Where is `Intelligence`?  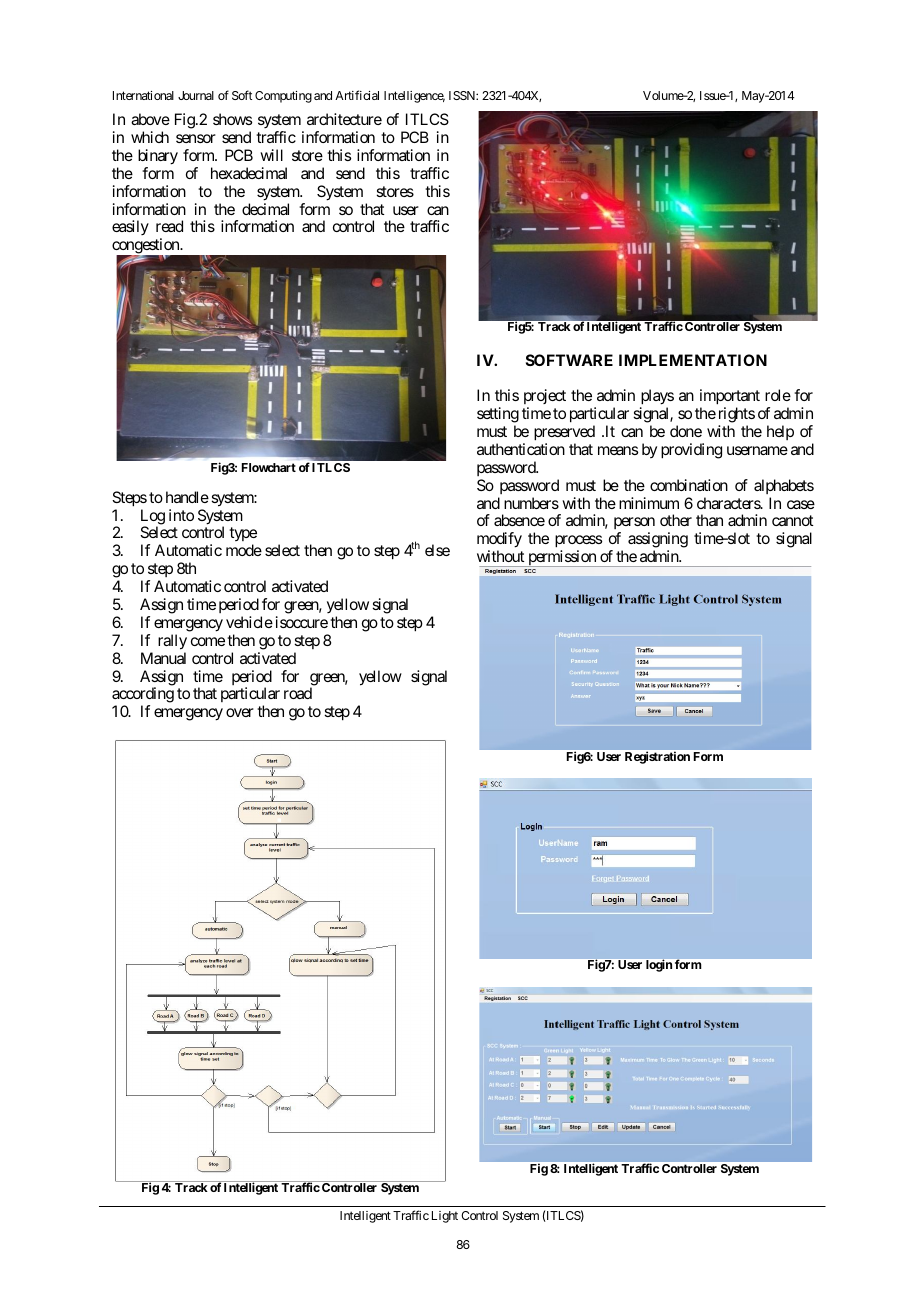 Intelligence is located at coordinates (414, 97).
